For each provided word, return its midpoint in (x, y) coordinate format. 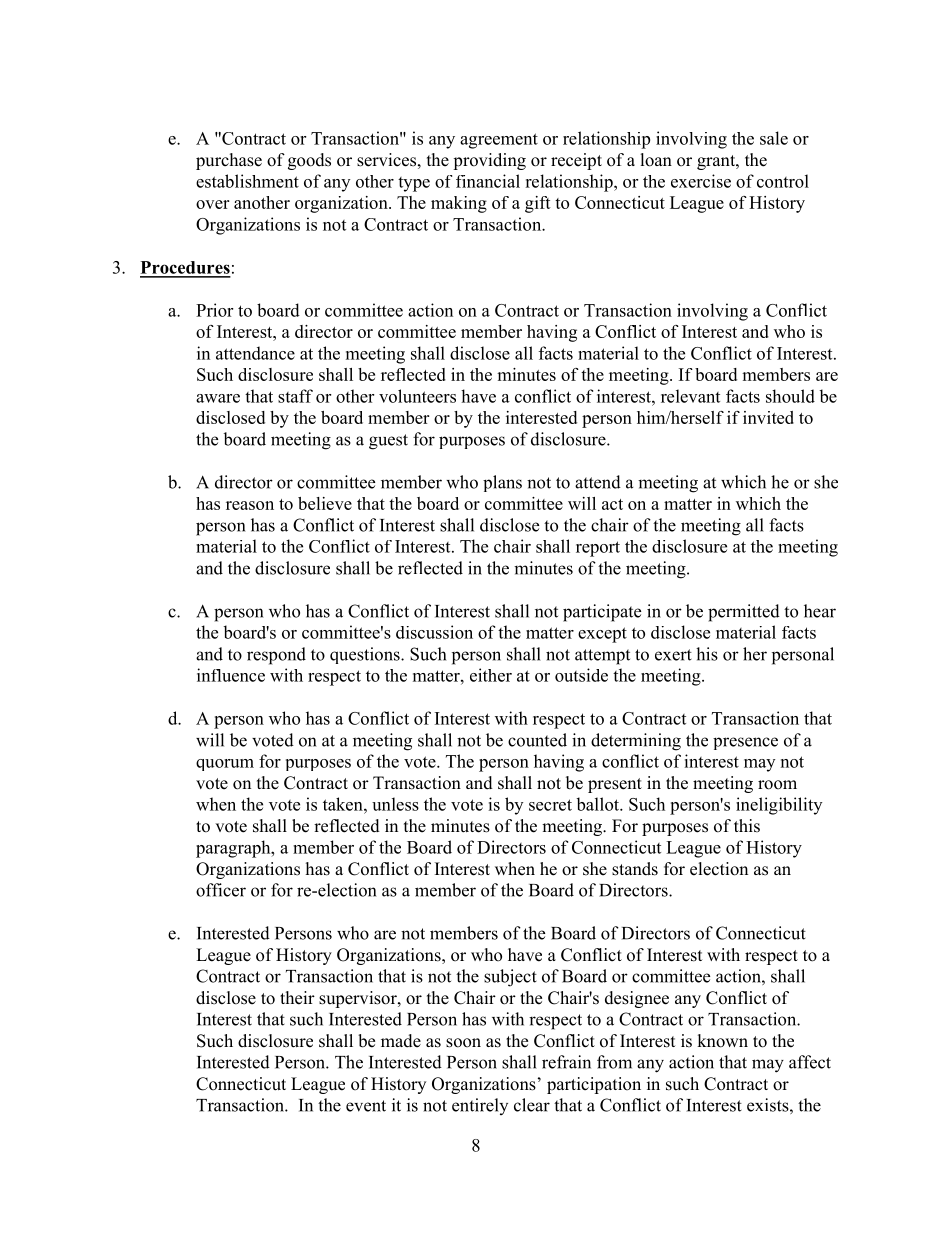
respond (276, 656)
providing (489, 161)
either (491, 675)
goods (309, 161)
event (366, 1106)
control (783, 181)
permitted (744, 613)
